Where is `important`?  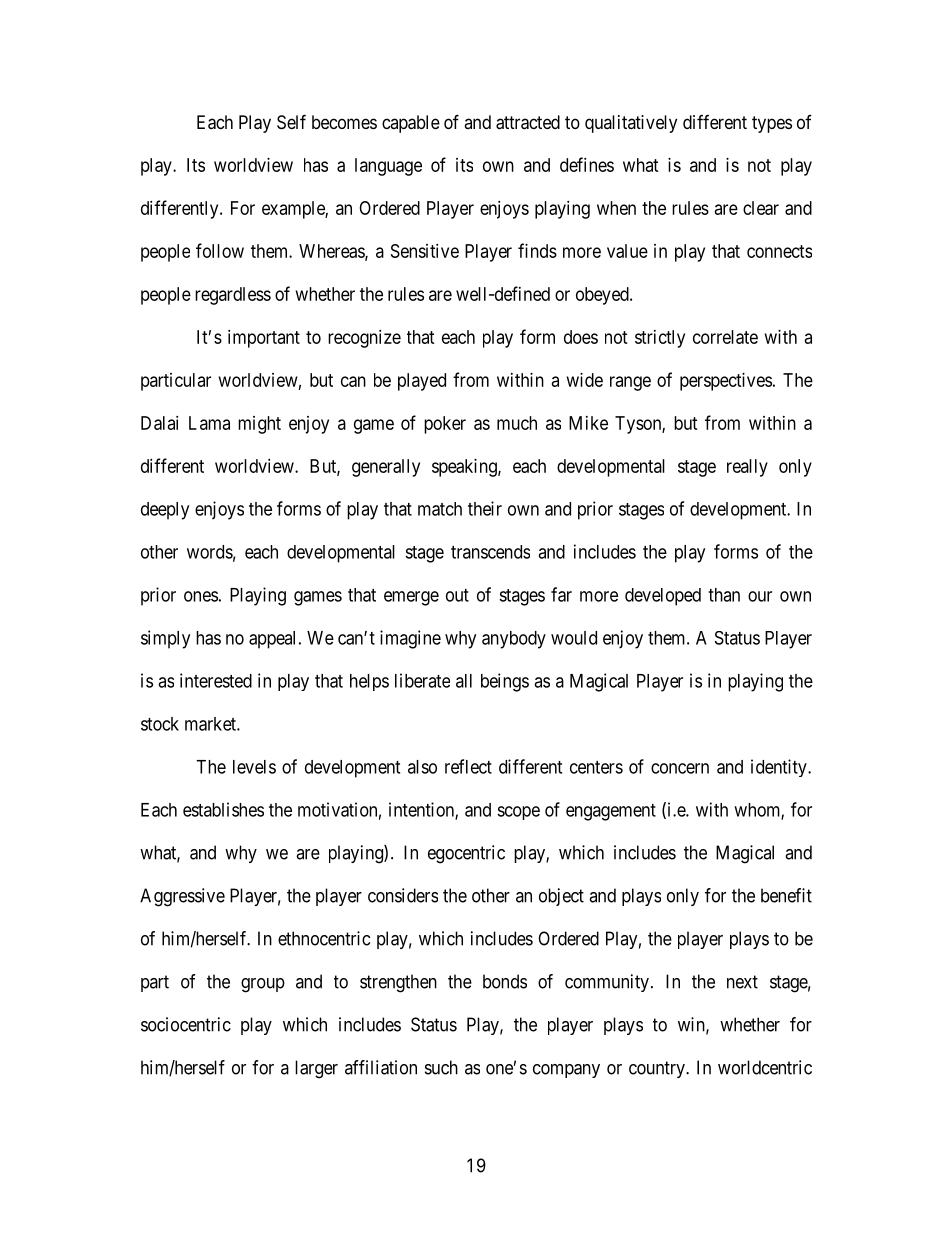 important is located at coordinates (264, 339).
